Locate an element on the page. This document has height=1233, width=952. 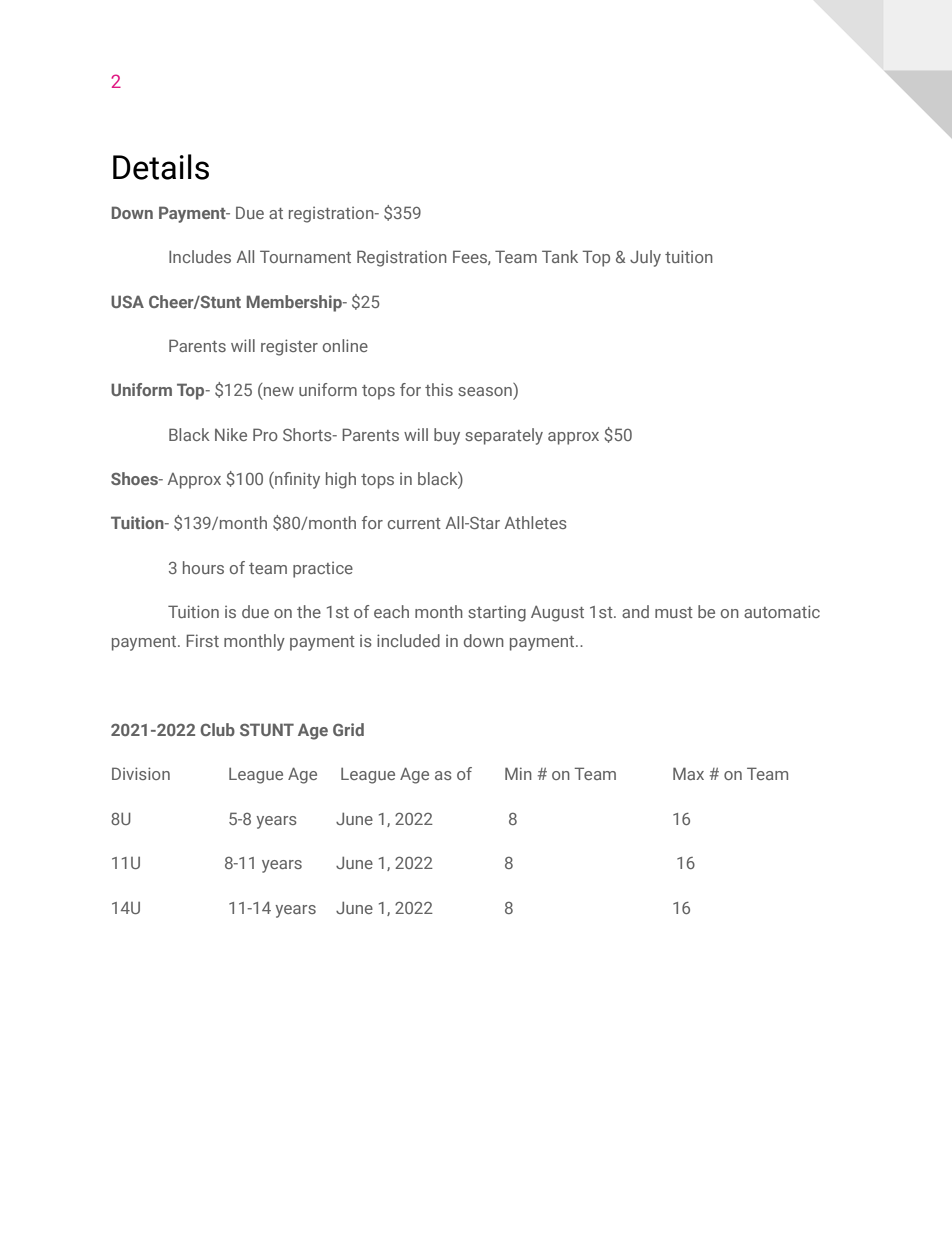
buy is located at coordinates (447, 436).
